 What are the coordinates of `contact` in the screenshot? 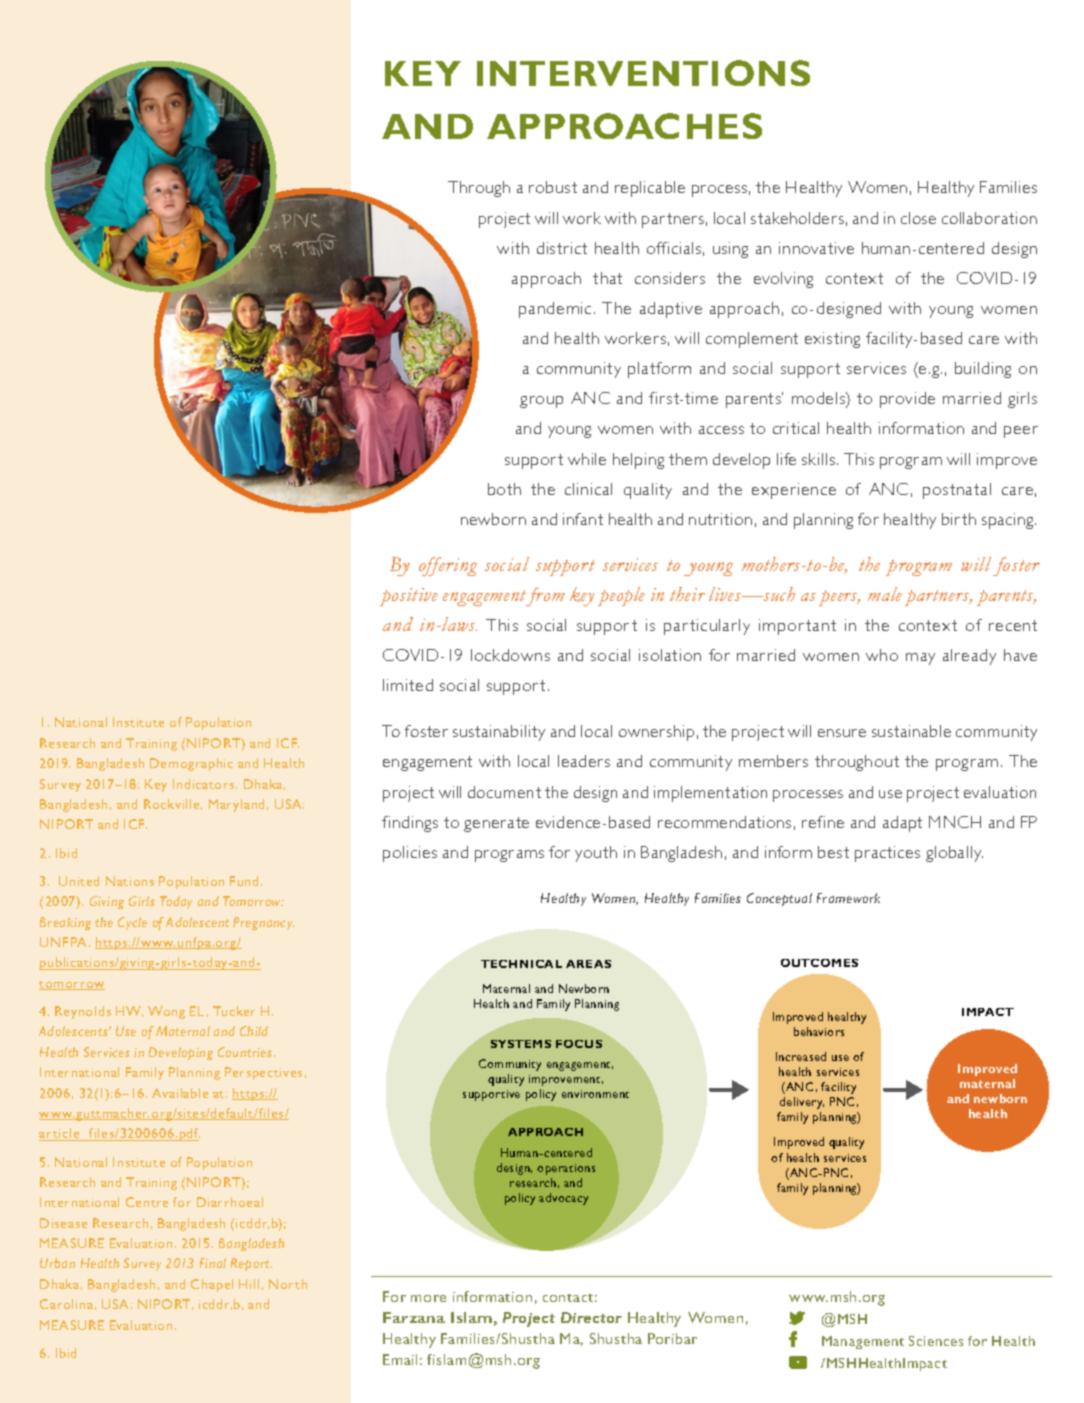 It's located at (570, 1298).
